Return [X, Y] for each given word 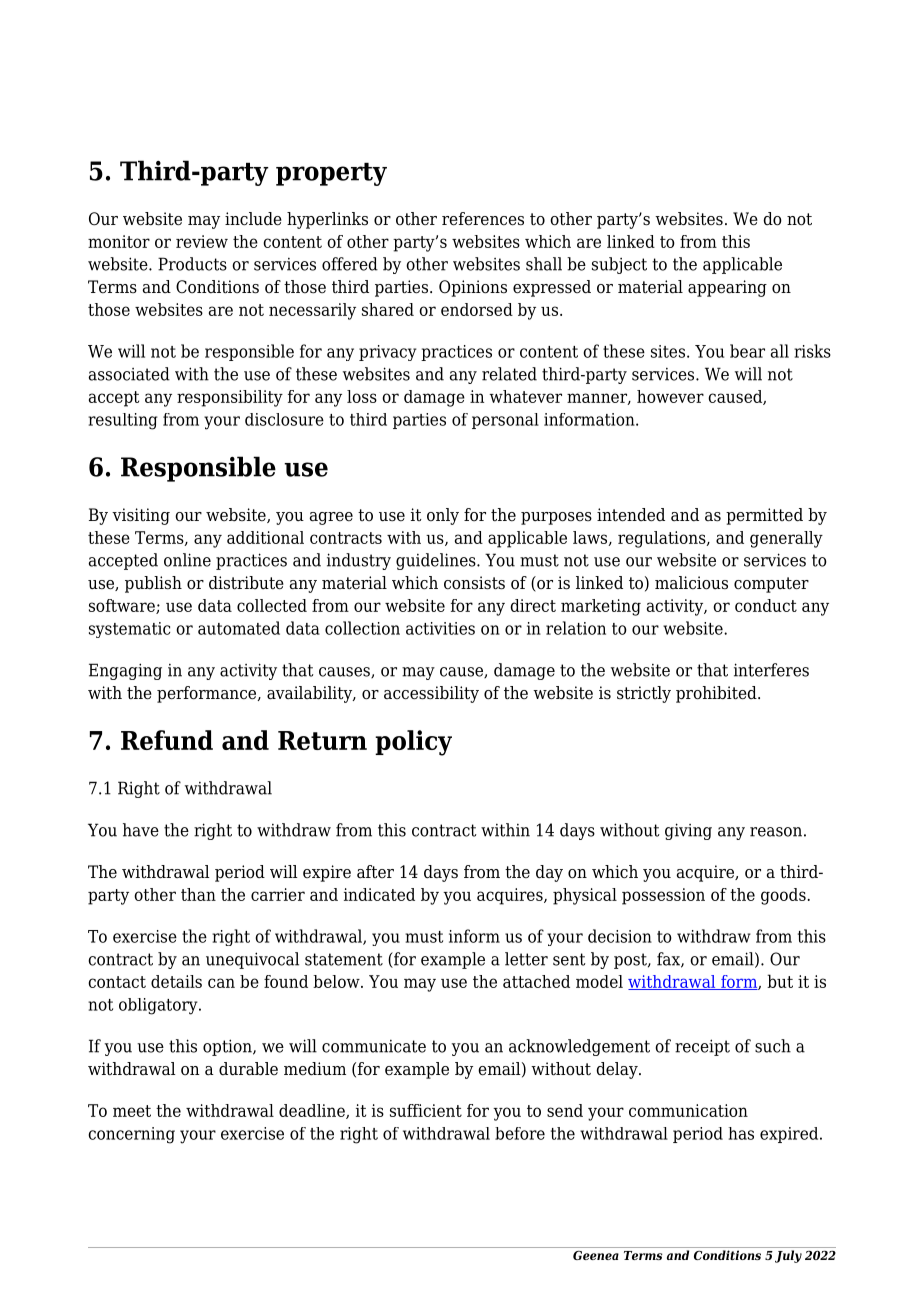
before [520, 1133]
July [788, 1256]
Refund [167, 740]
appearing [727, 288]
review [202, 241]
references [483, 219]
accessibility [431, 694]
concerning [131, 1135]
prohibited [717, 694]
